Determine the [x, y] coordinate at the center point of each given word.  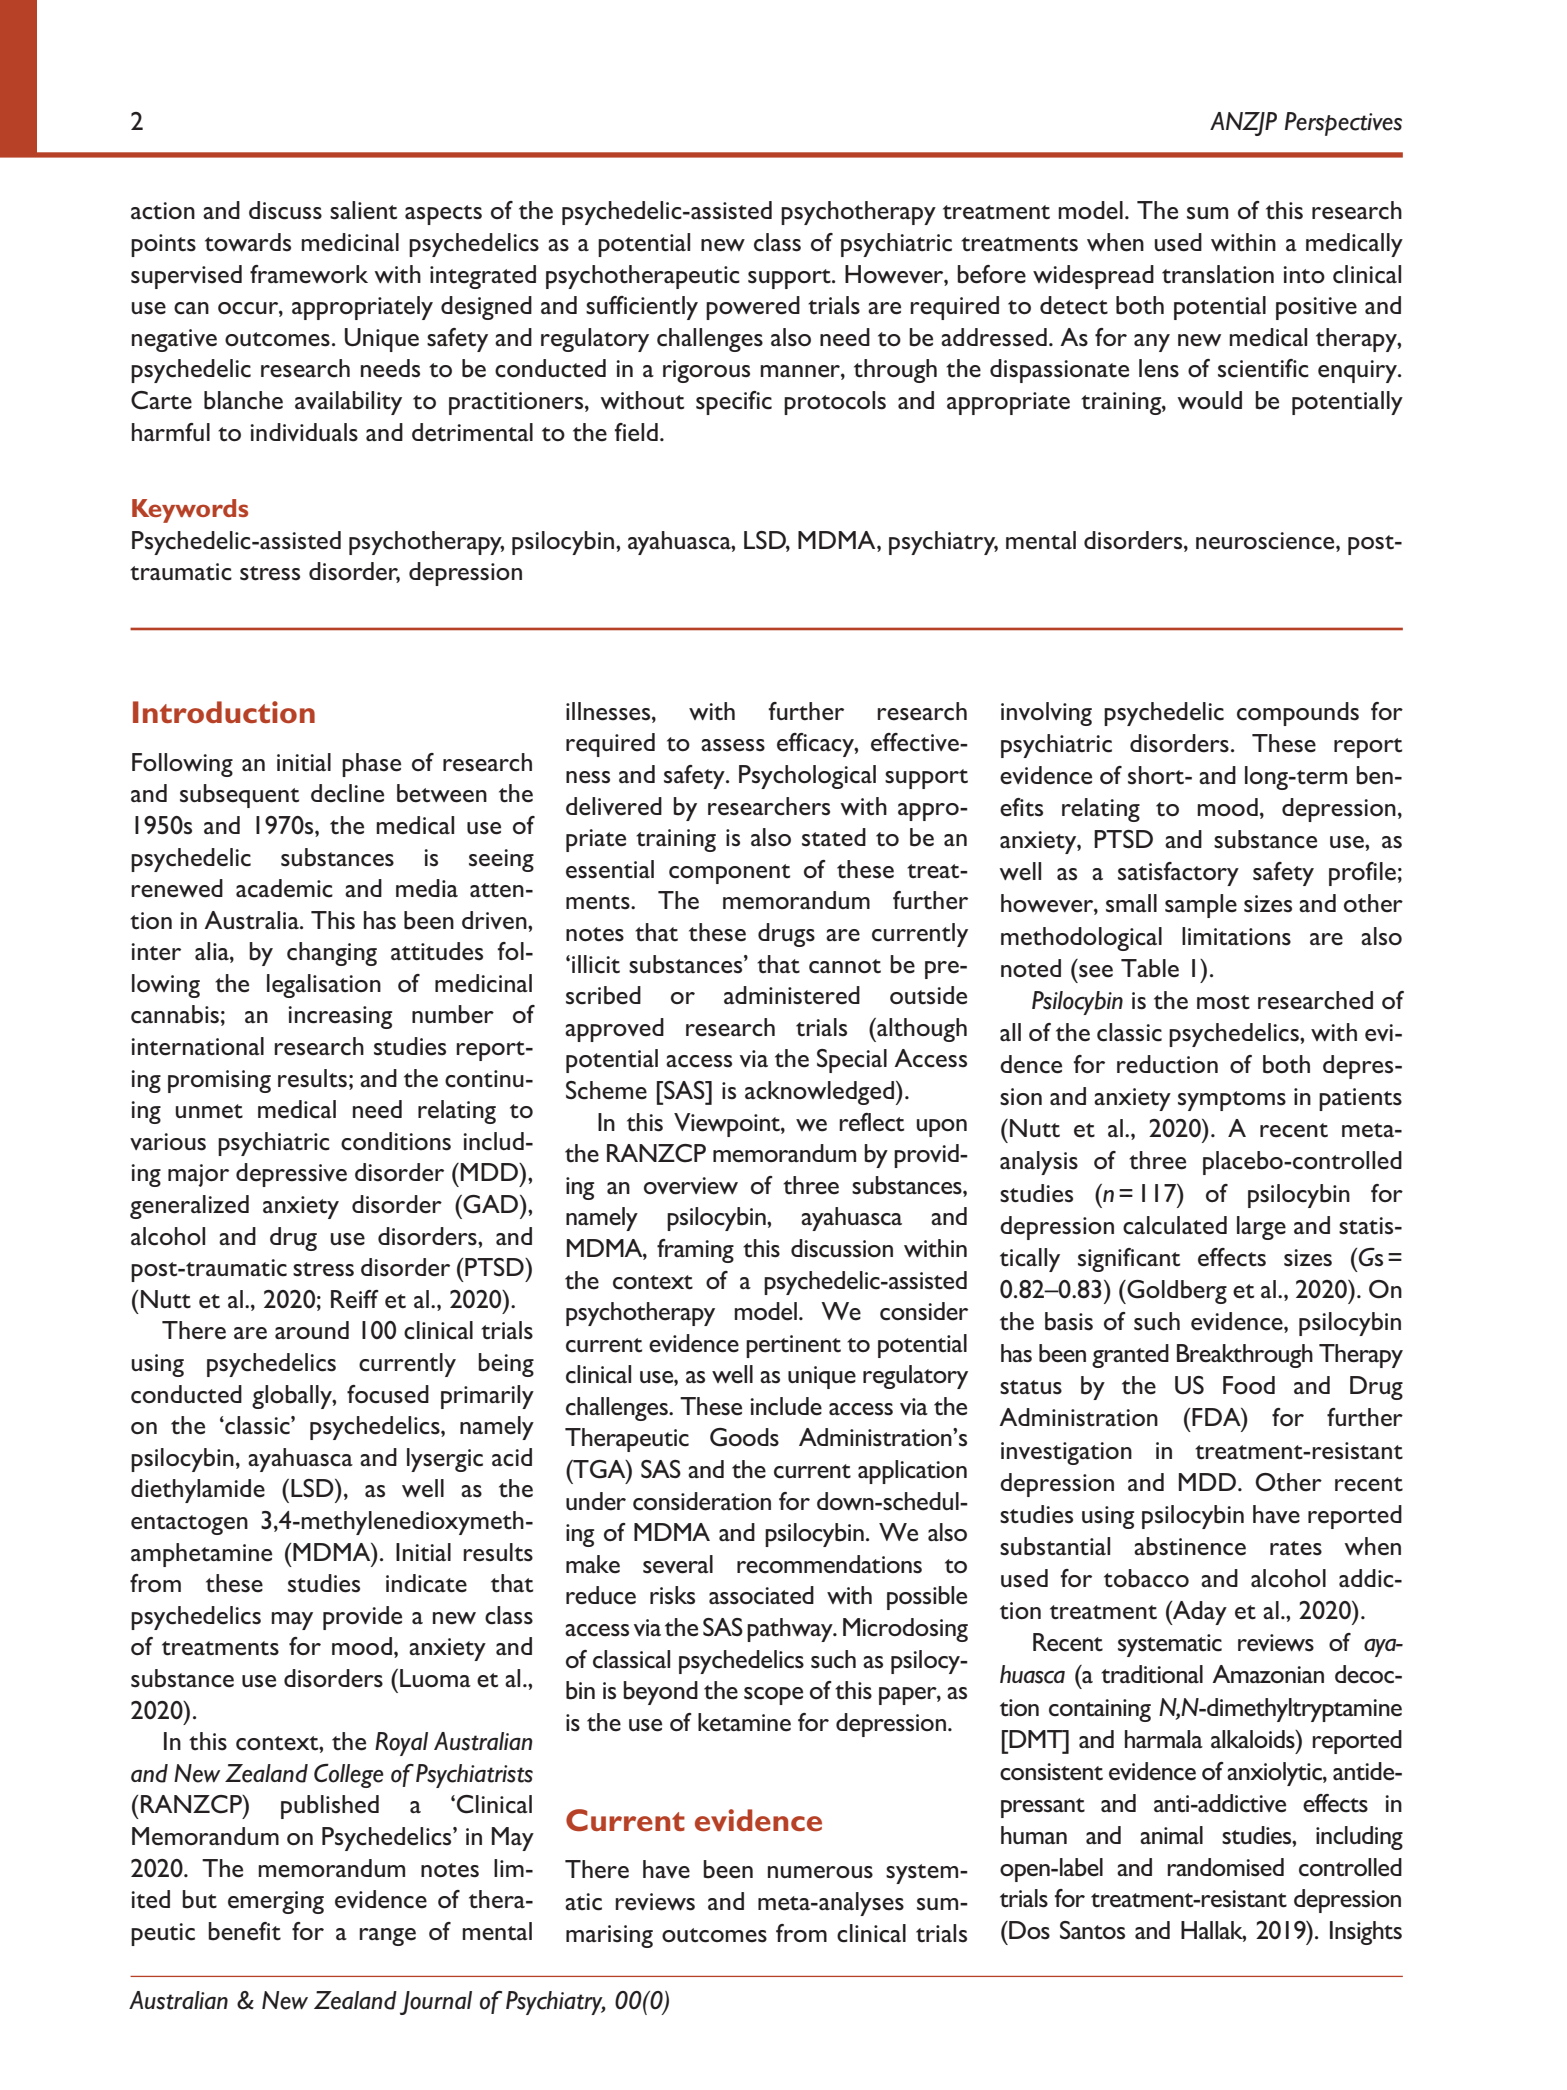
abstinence [1190, 1546]
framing [695, 1251]
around [312, 1330]
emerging [276, 1902]
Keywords [190, 511]
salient [363, 210]
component [729, 874]
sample [1201, 906]
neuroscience [1266, 541]
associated [761, 1595]
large [1261, 1228]
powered [753, 308]
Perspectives [1343, 124]
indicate [426, 1583]
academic [284, 888]
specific [734, 403]
